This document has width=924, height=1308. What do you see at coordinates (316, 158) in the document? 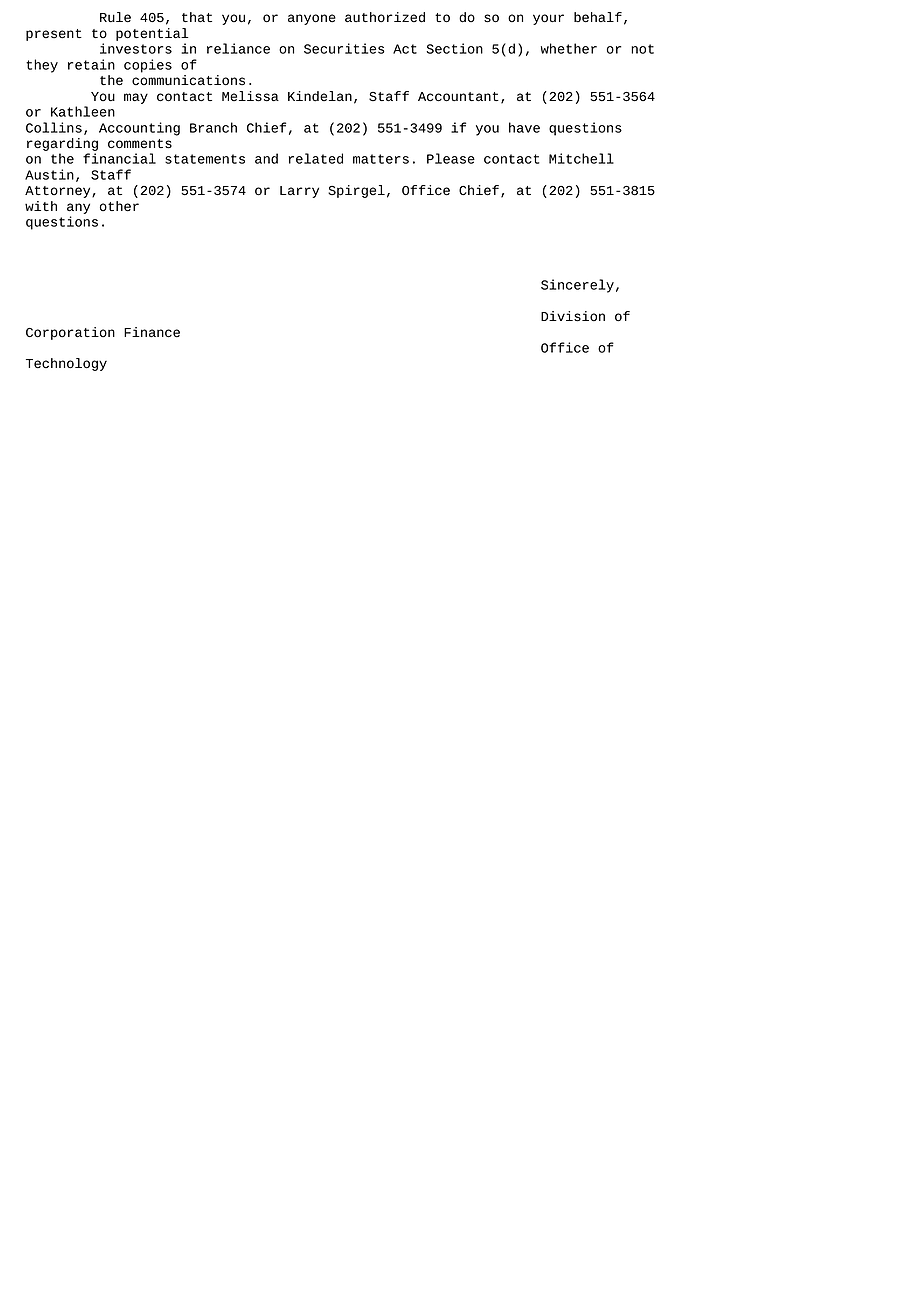
I see `related` at bounding box center [316, 158].
